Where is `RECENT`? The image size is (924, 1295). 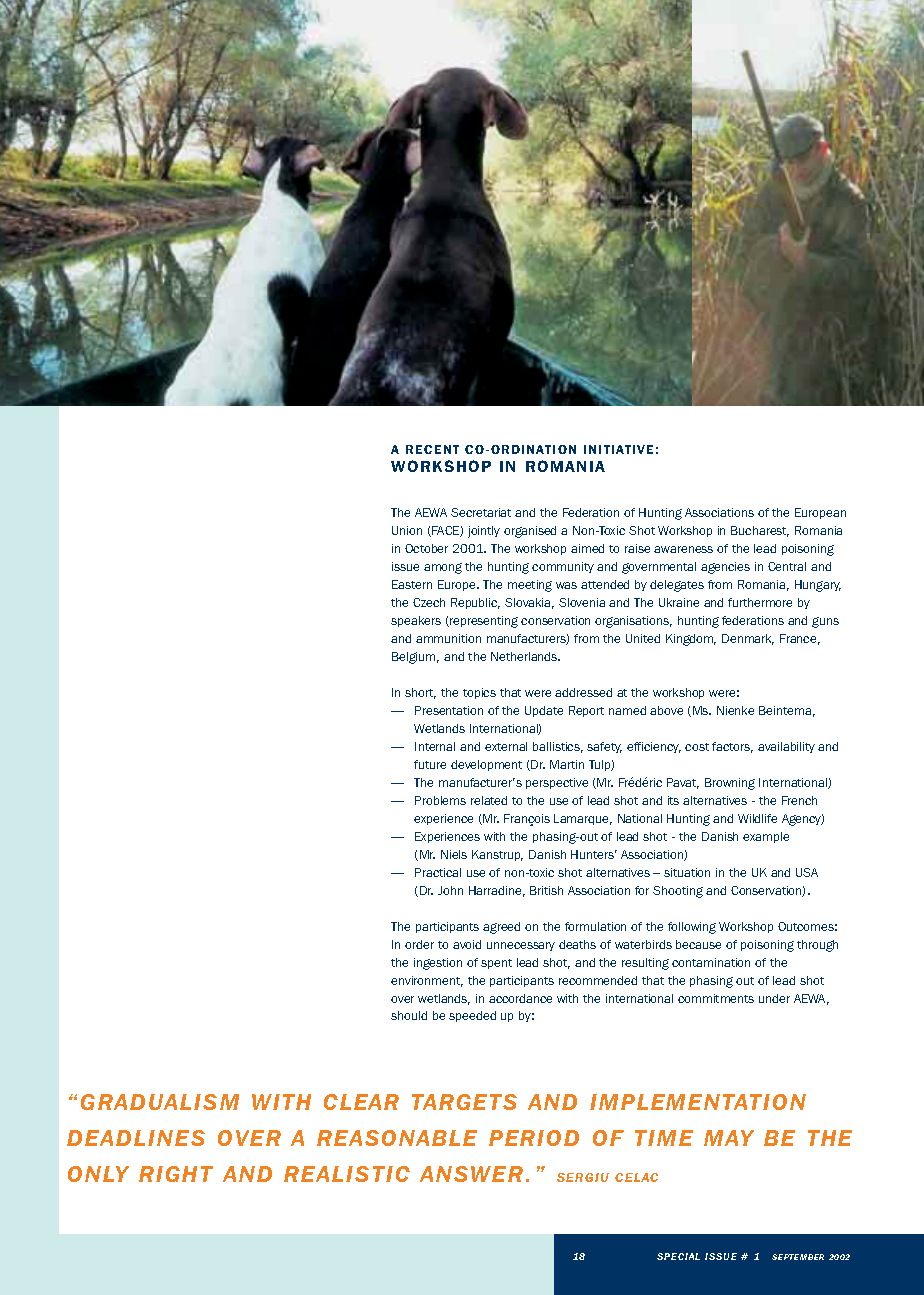
RECENT is located at coordinates (432, 449).
